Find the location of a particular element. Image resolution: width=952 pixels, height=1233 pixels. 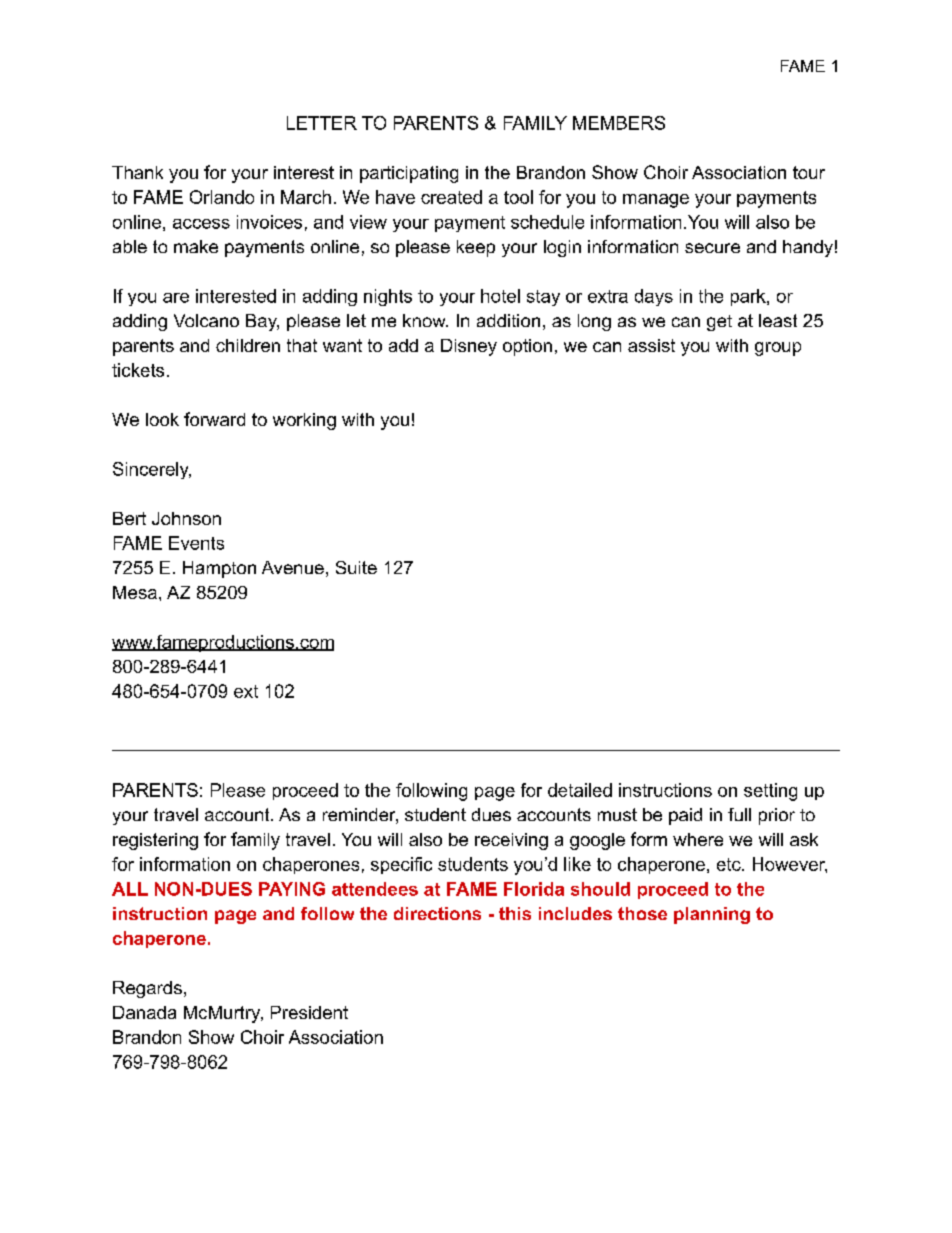

Hampton is located at coordinates (219, 569).
